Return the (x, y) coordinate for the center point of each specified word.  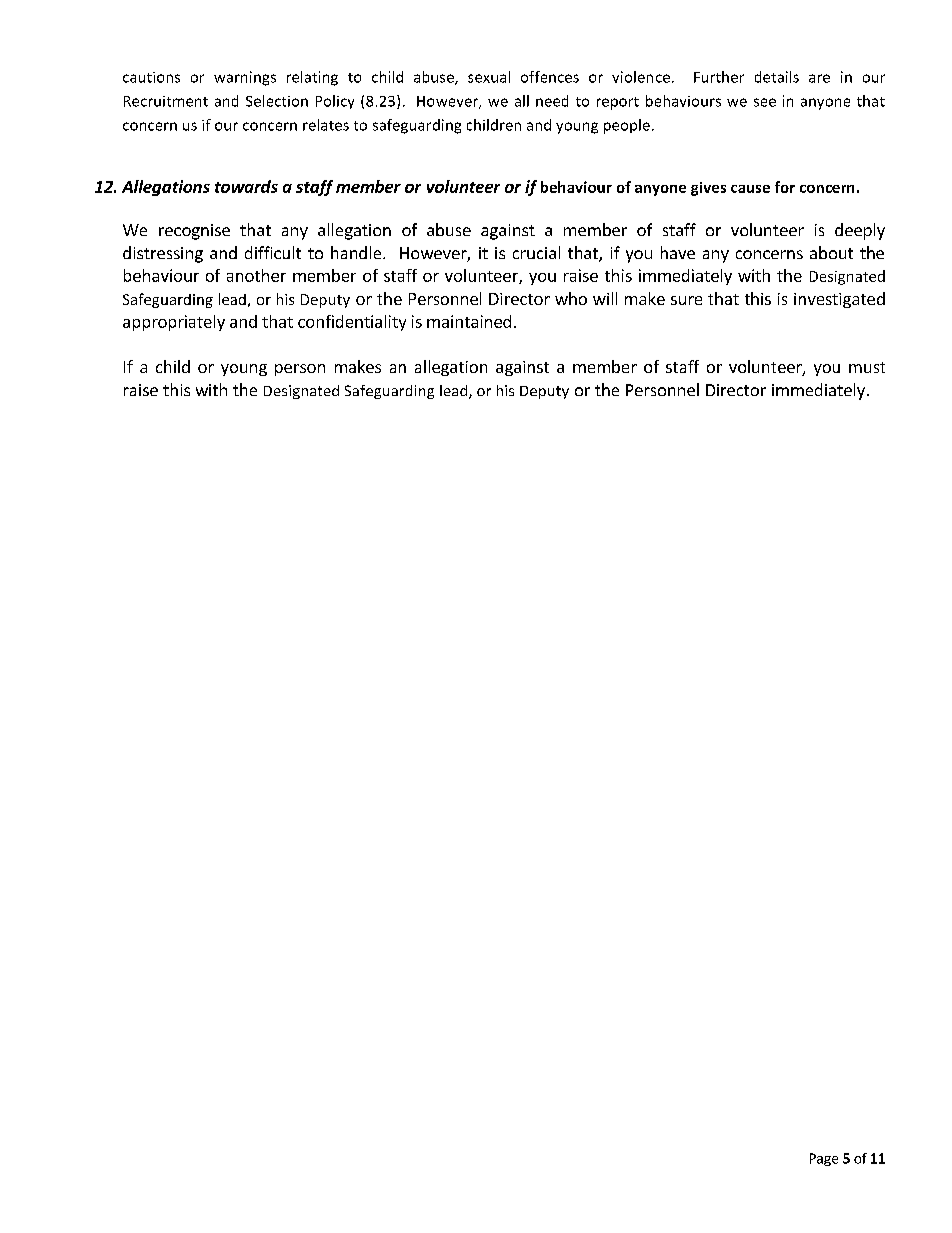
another (256, 275)
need (552, 101)
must (867, 367)
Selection (277, 101)
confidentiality (352, 323)
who (571, 298)
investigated (839, 300)
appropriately (174, 323)
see (765, 102)
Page (824, 1159)
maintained (469, 321)
